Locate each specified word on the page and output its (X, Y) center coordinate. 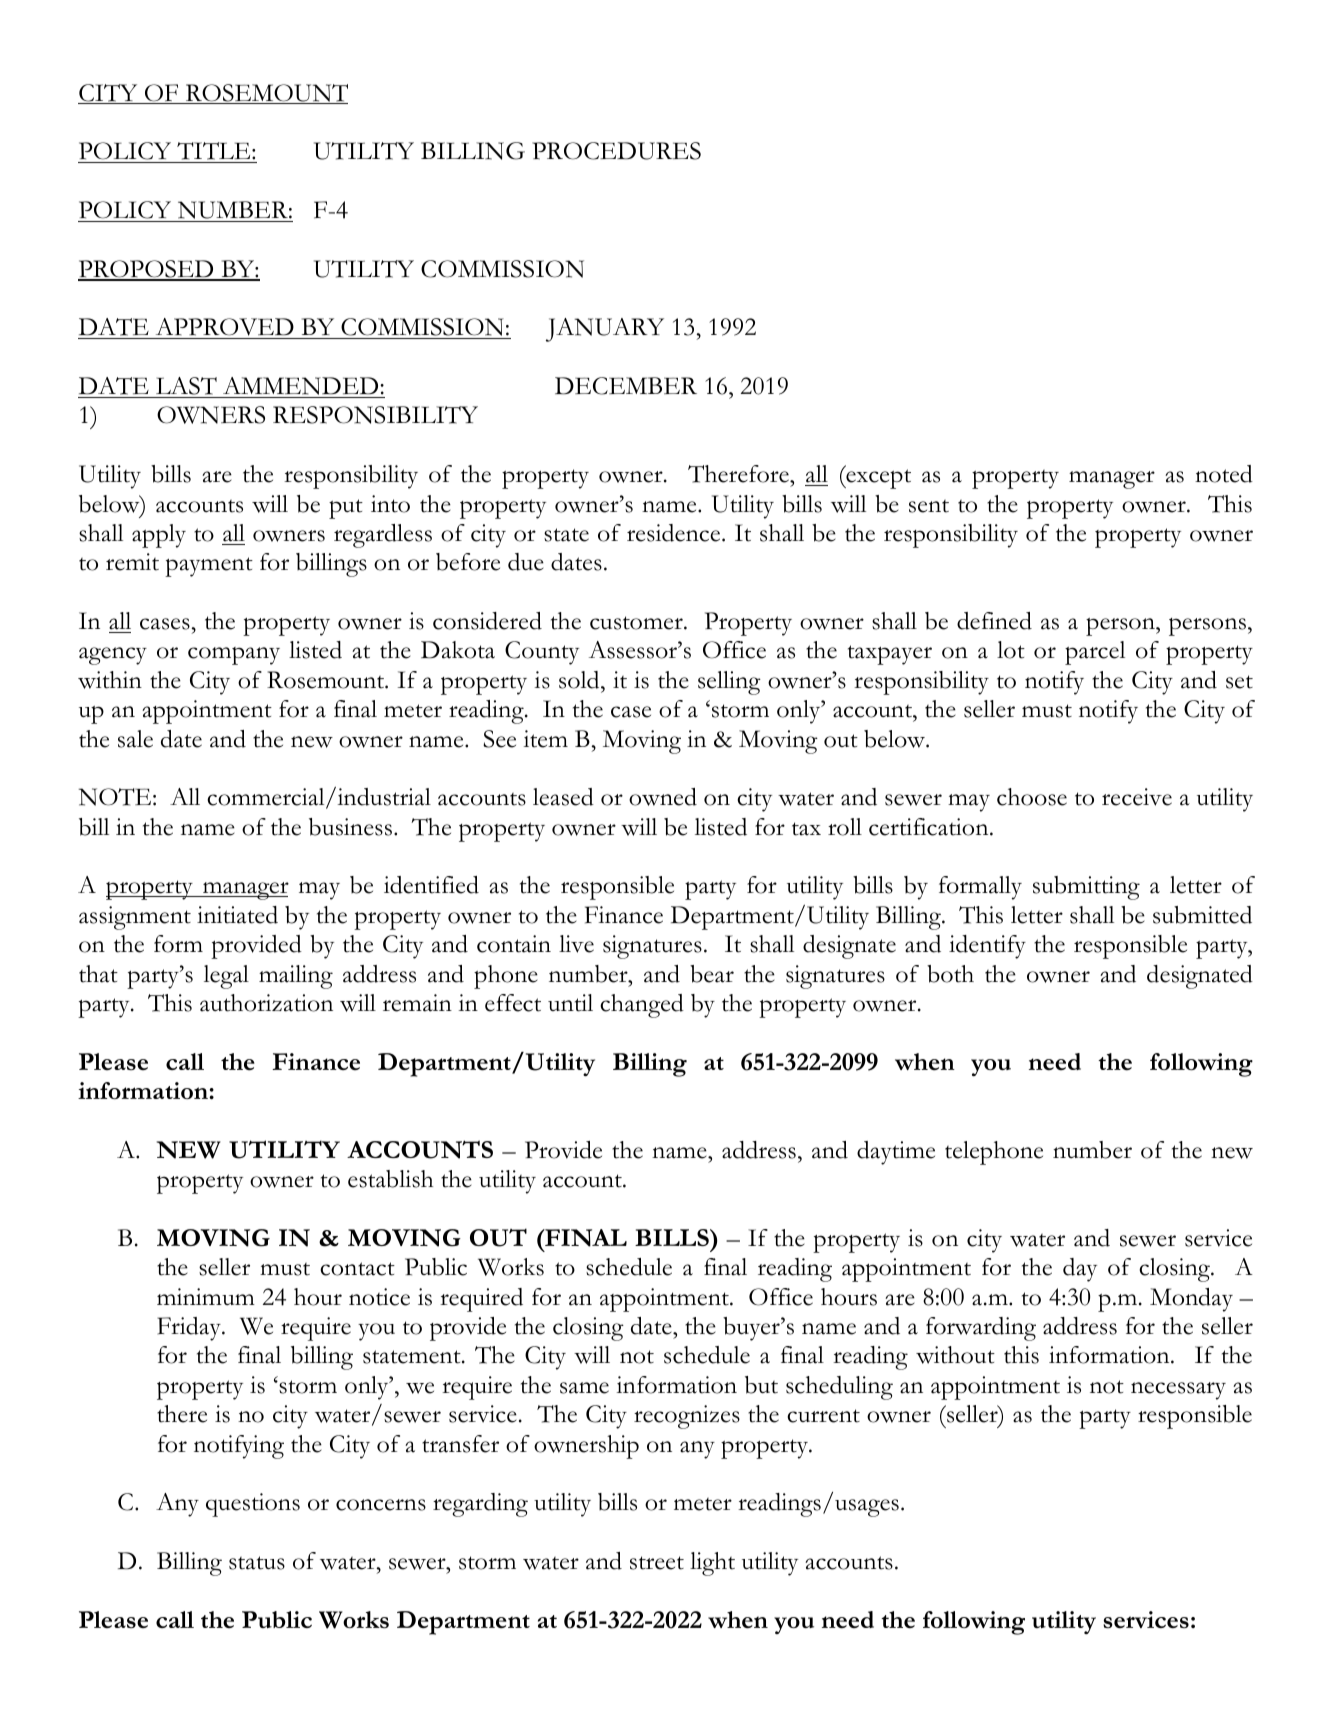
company (234, 656)
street (657, 1563)
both (950, 974)
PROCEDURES (616, 151)
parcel (1095, 653)
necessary (1178, 1391)
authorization (266, 1003)
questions (253, 1505)
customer (637, 623)
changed (642, 1006)
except (877, 479)
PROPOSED (147, 270)
